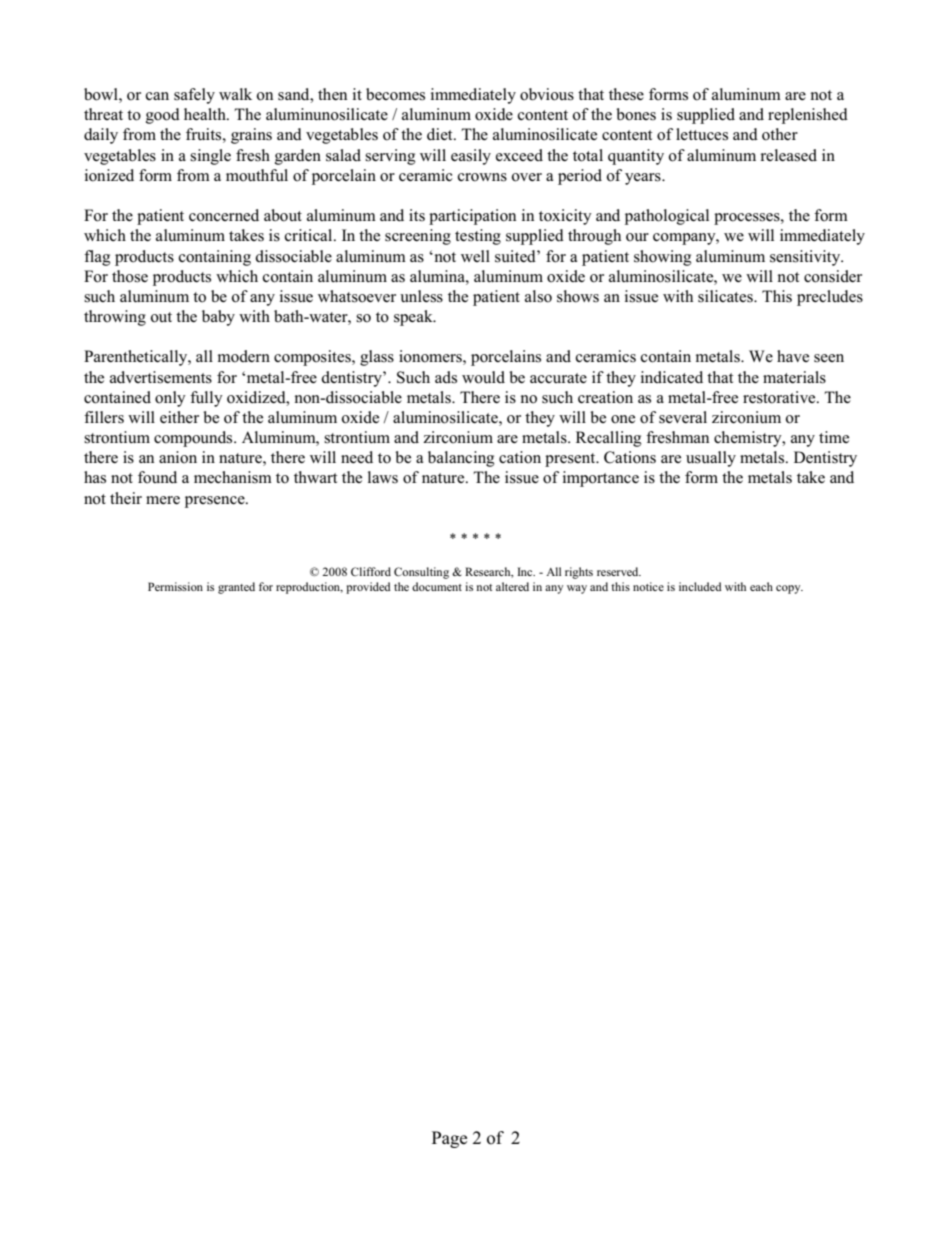 The width and height of the screenshot is (952, 1233). What do you see at coordinates (437, 586) in the screenshot?
I see `document` at bounding box center [437, 586].
